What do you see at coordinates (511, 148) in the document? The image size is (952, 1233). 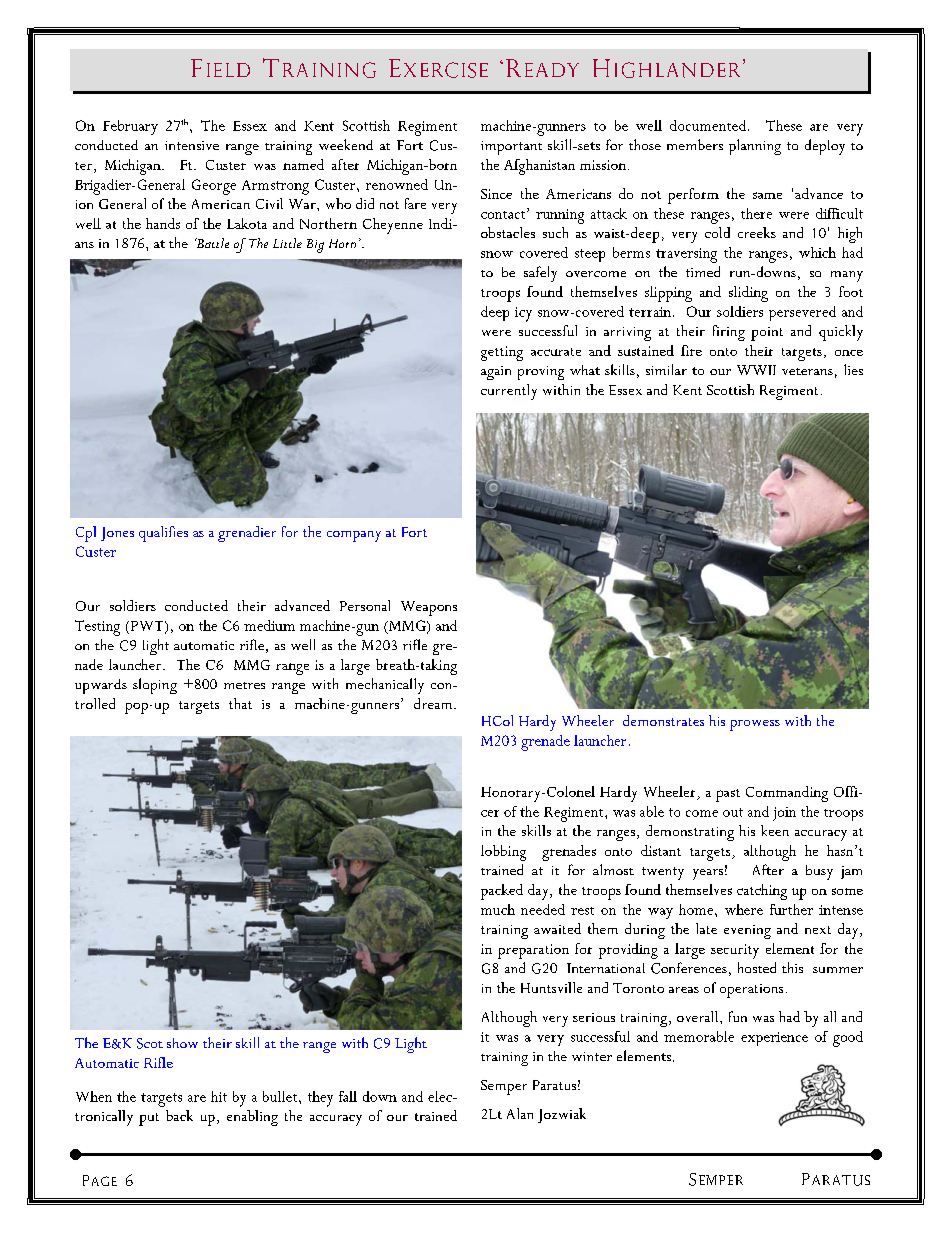 I see `important` at bounding box center [511, 148].
